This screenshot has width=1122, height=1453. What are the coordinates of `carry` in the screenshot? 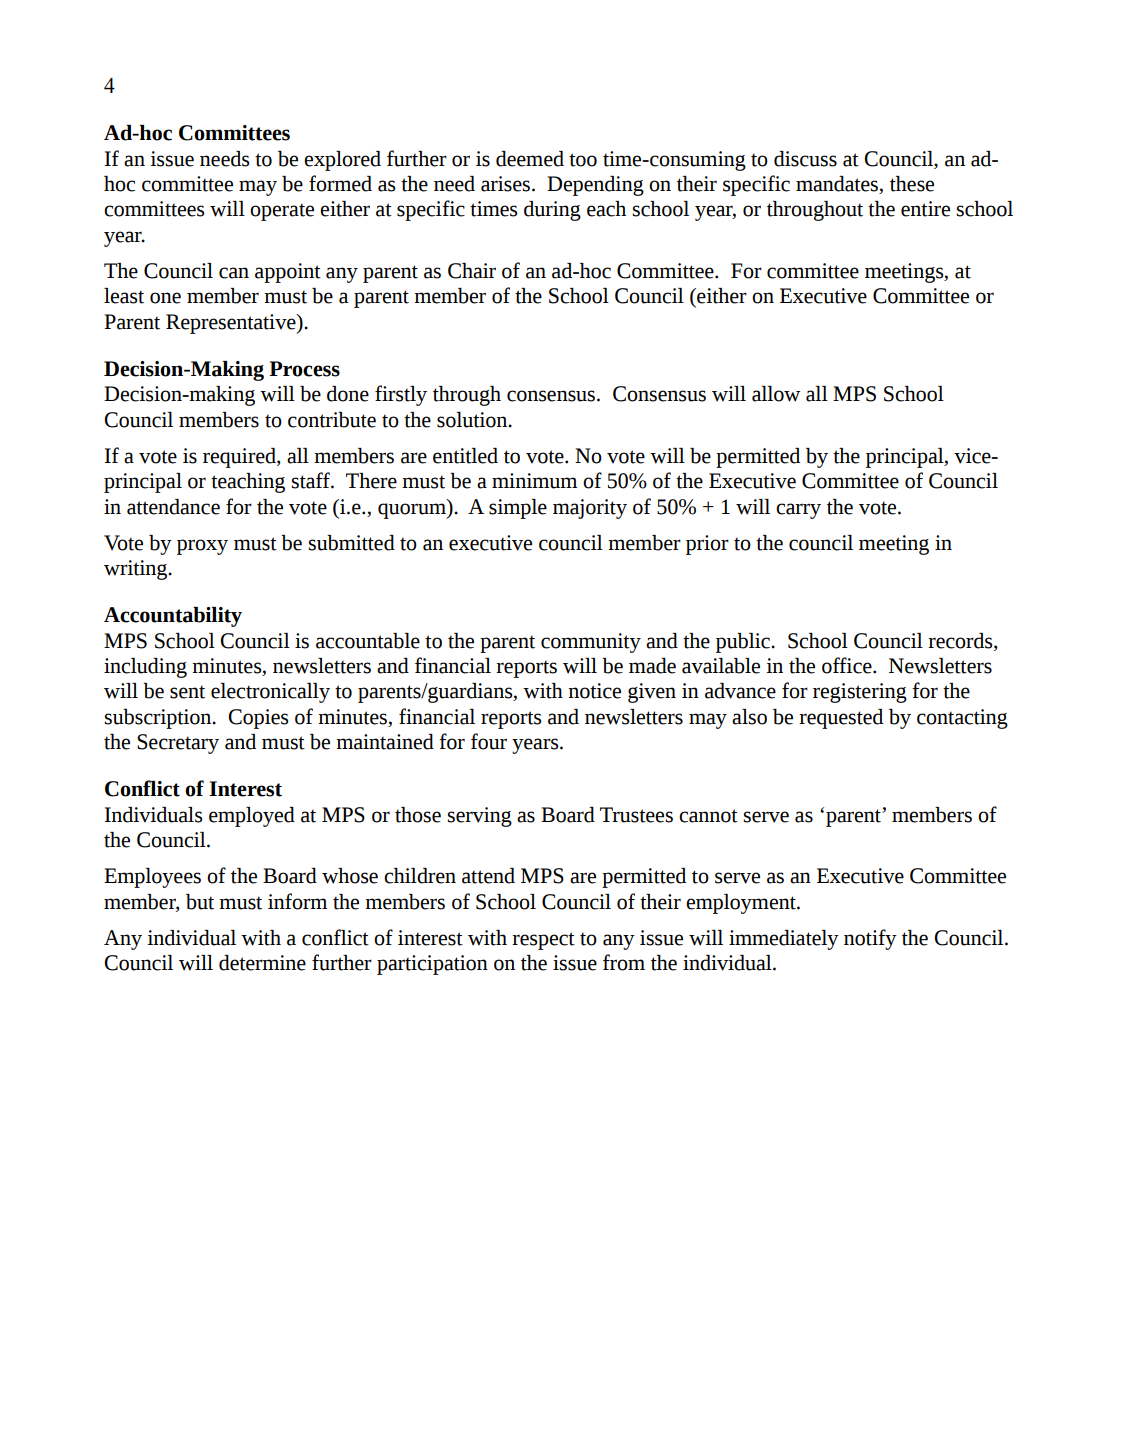 It's located at (798, 511).
